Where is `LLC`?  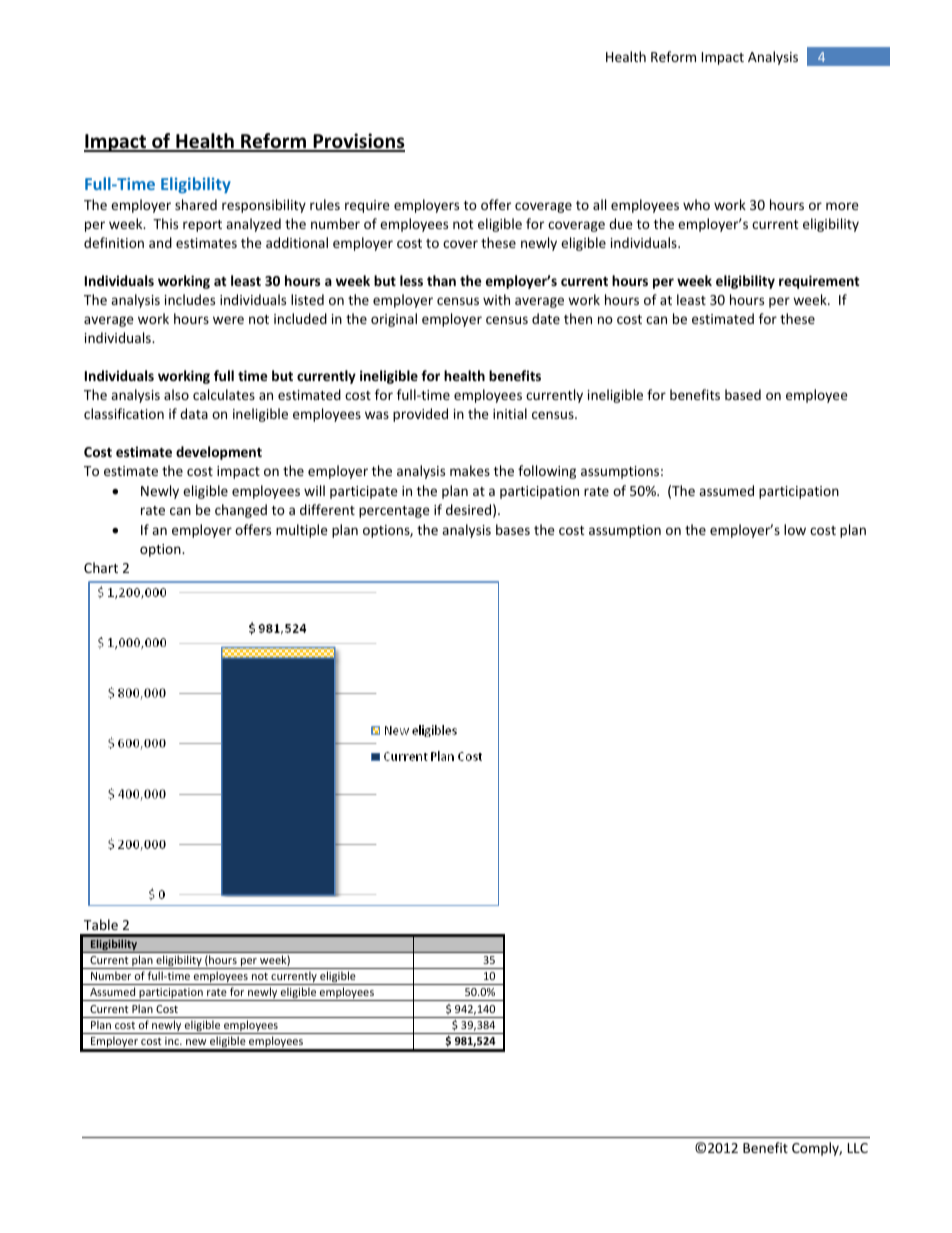 LLC is located at coordinates (858, 1148).
